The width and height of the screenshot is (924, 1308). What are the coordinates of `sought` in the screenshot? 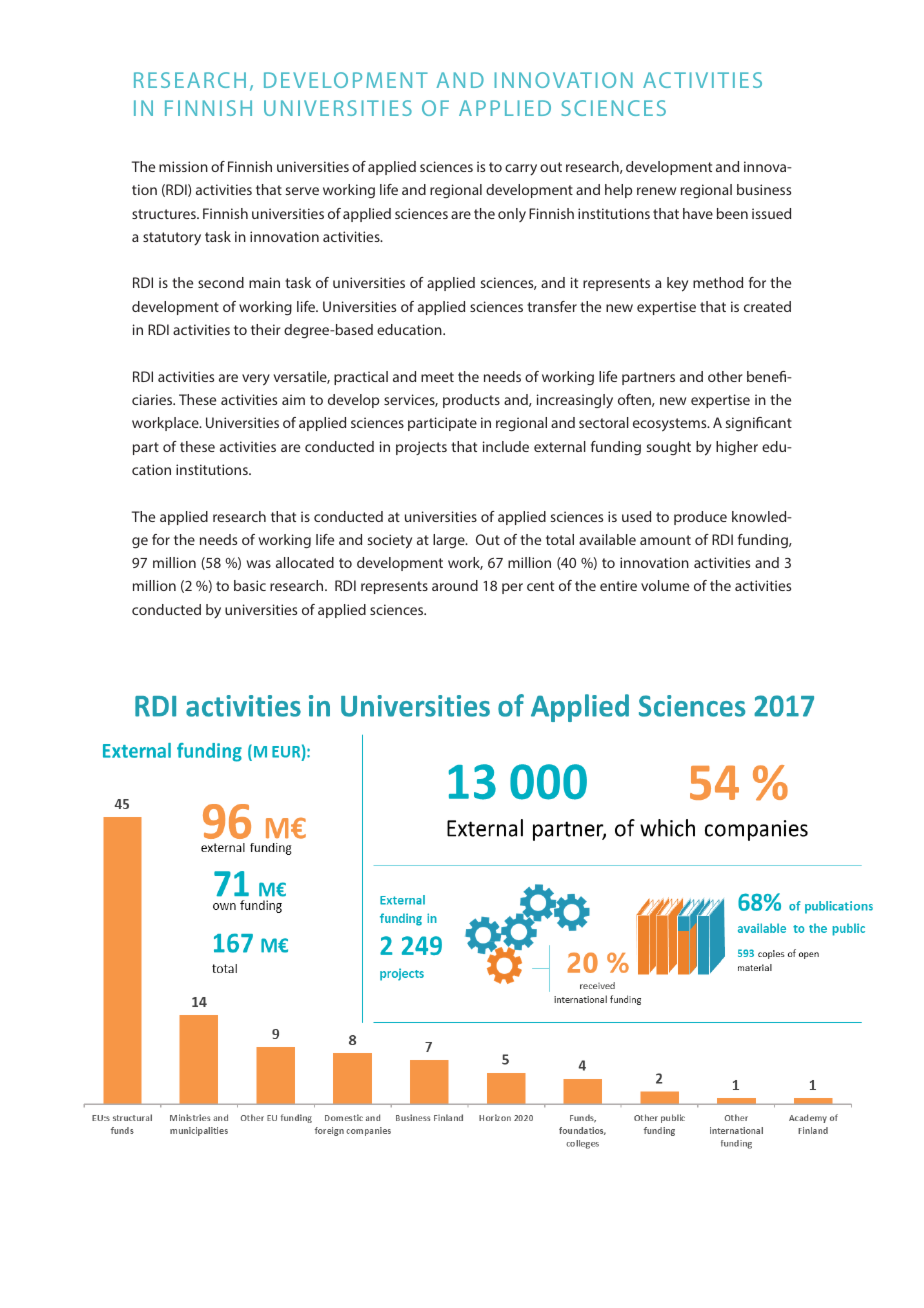 It's located at (669, 448).
